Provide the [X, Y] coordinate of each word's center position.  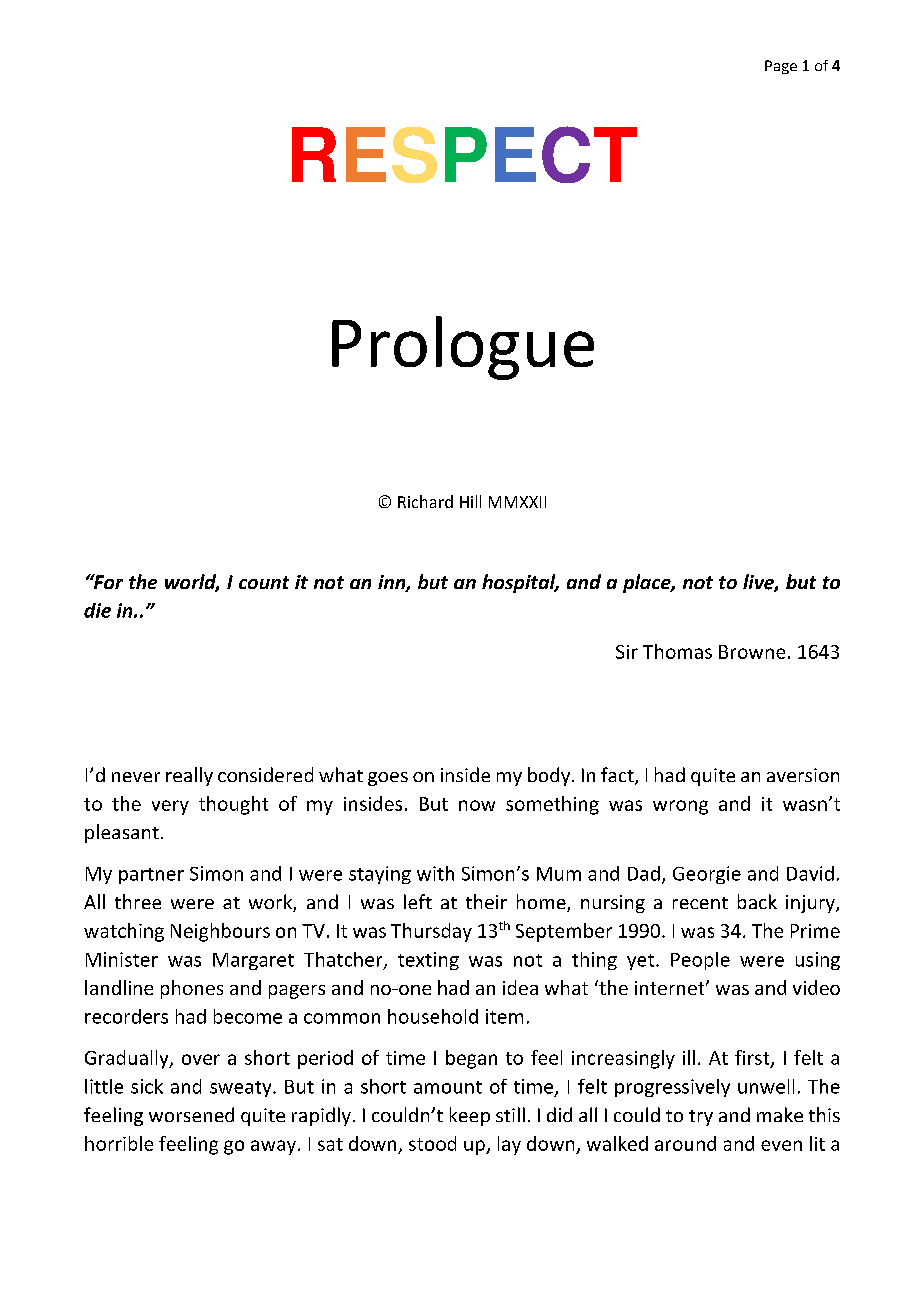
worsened [191, 1114]
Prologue [463, 348]
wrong [680, 807]
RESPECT [464, 154]
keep [470, 1116]
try [701, 1118]
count [264, 582]
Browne [752, 652]
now [477, 805]
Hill [470, 501]
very [170, 807]
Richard [425, 501]
